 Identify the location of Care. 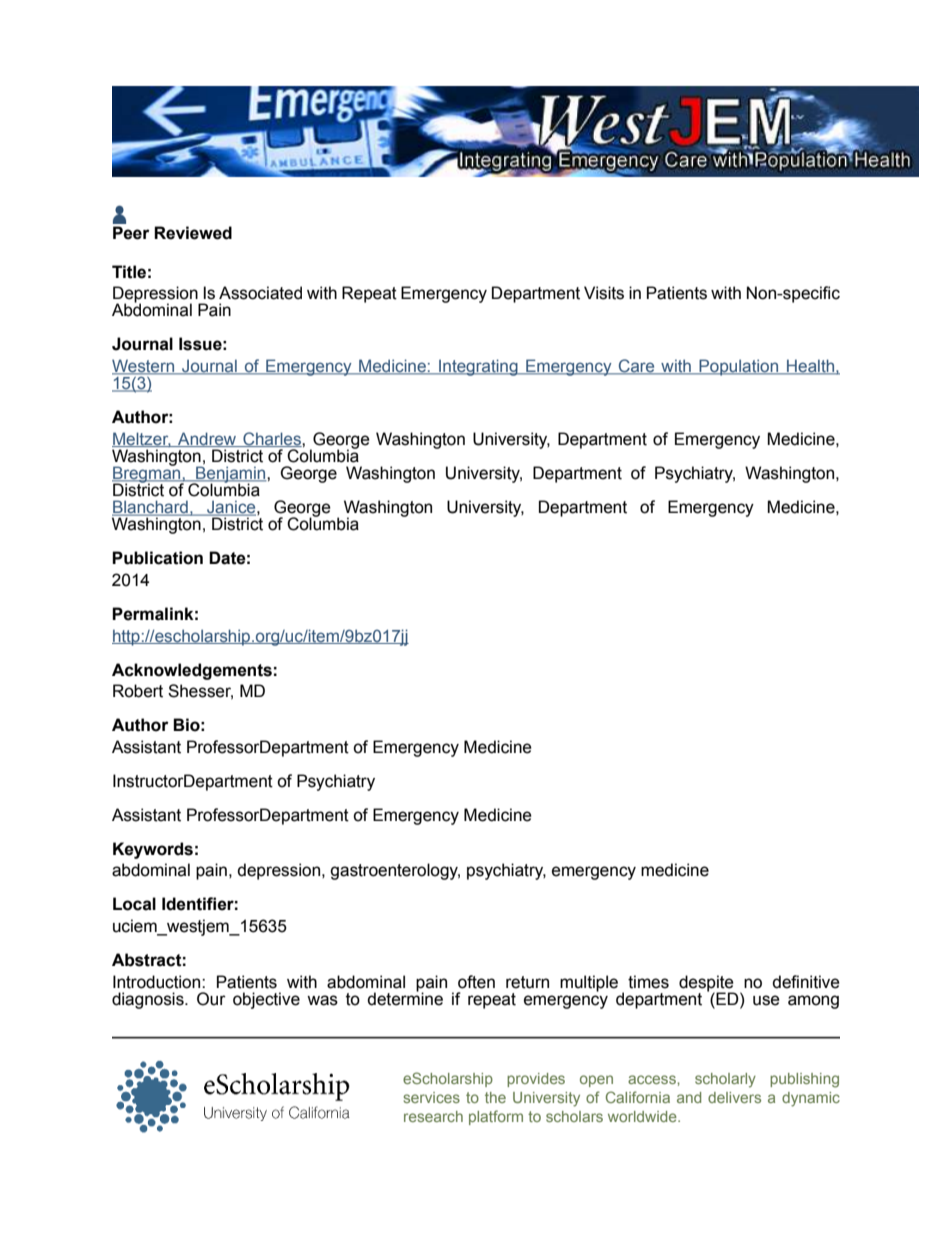
(636, 367).
